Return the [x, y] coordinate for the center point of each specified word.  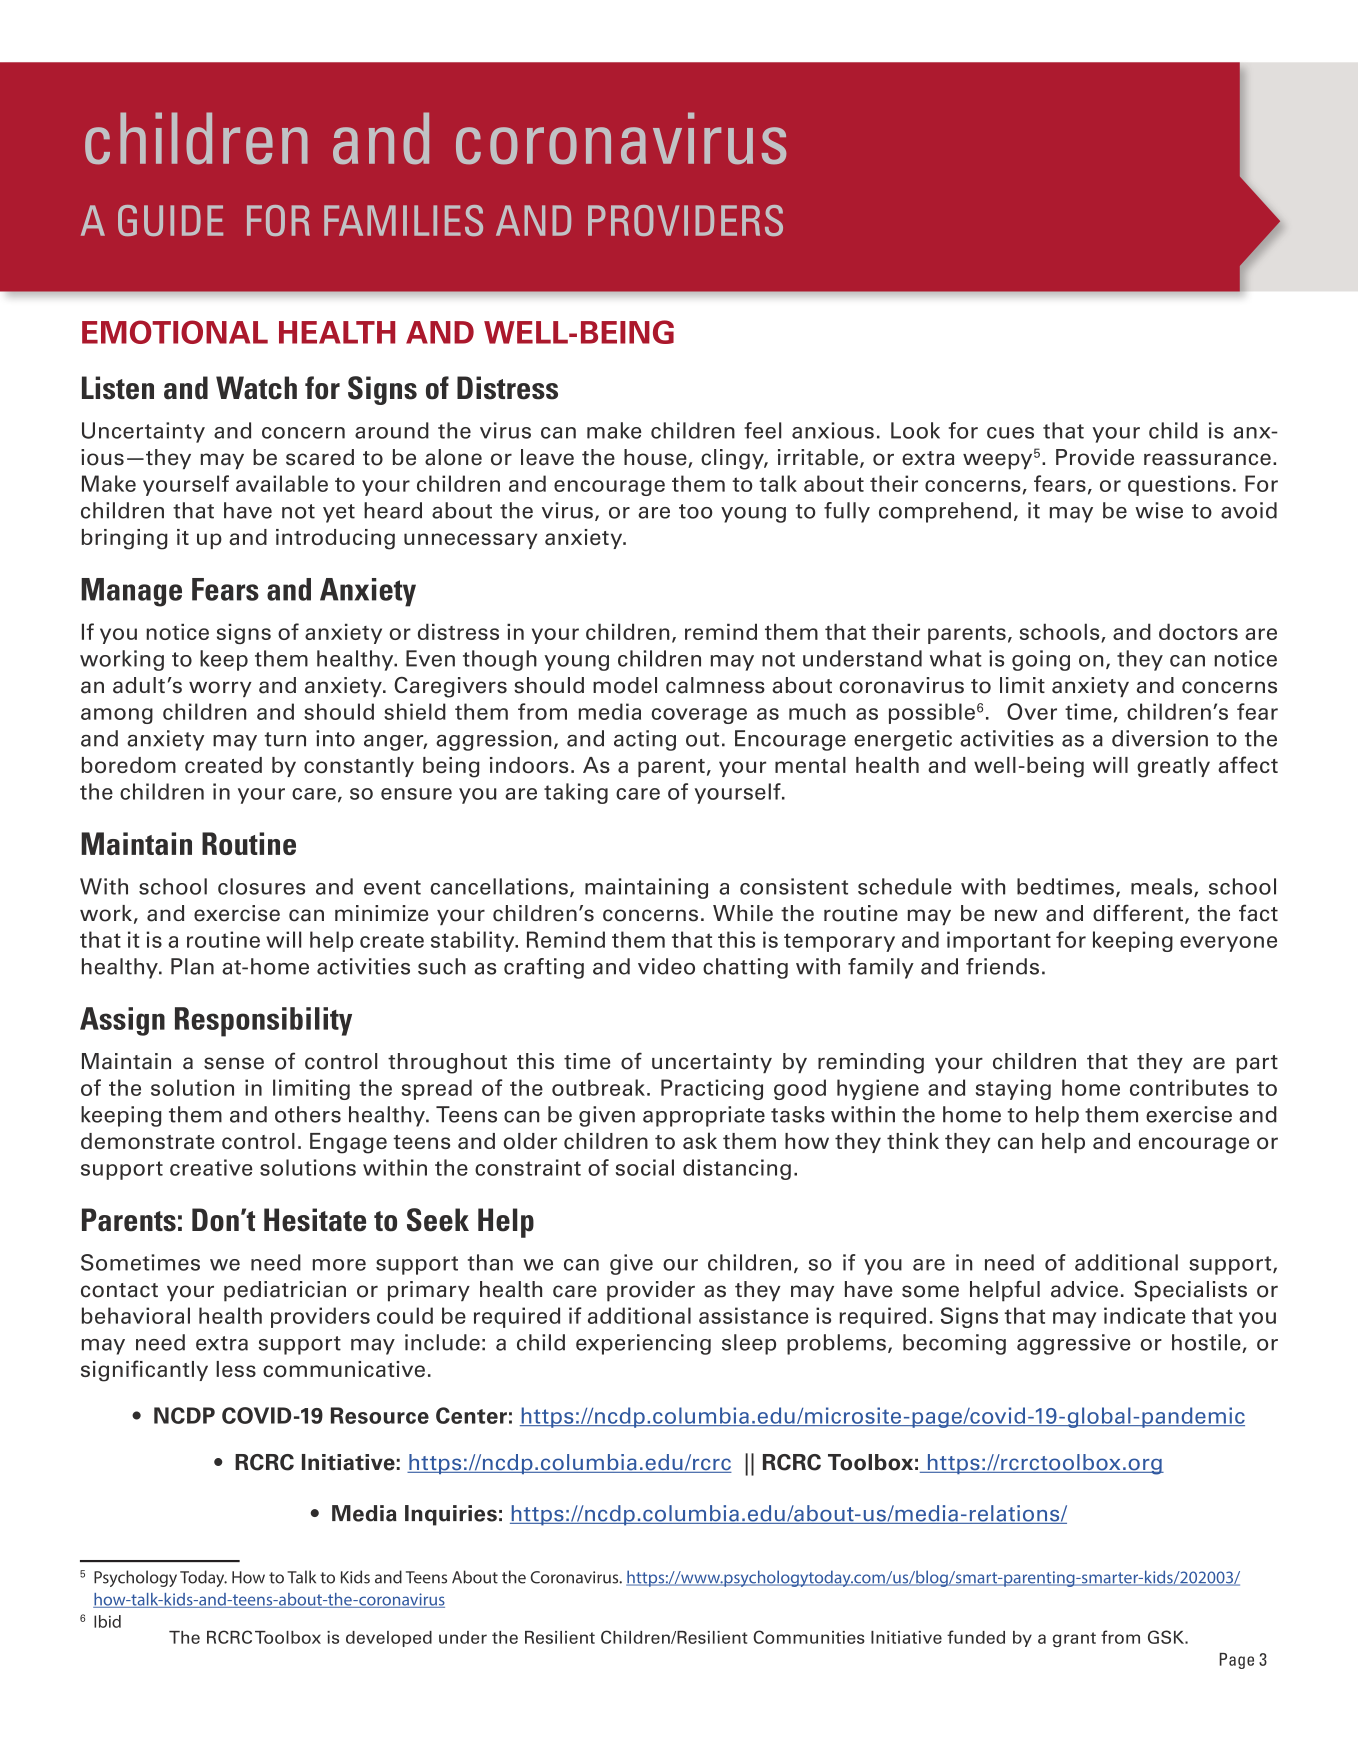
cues [1010, 433]
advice [1084, 1289]
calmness [715, 685]
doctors [1198, 631]
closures [261, 886]
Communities [809, 1637]
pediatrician [285, 1291]
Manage [131, 592]
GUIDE [170, 220]
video [666, 966]
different [1139, 914]
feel [762, 430]
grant [1074, 1639]
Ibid [107, 1621]
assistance [753, 1315]
